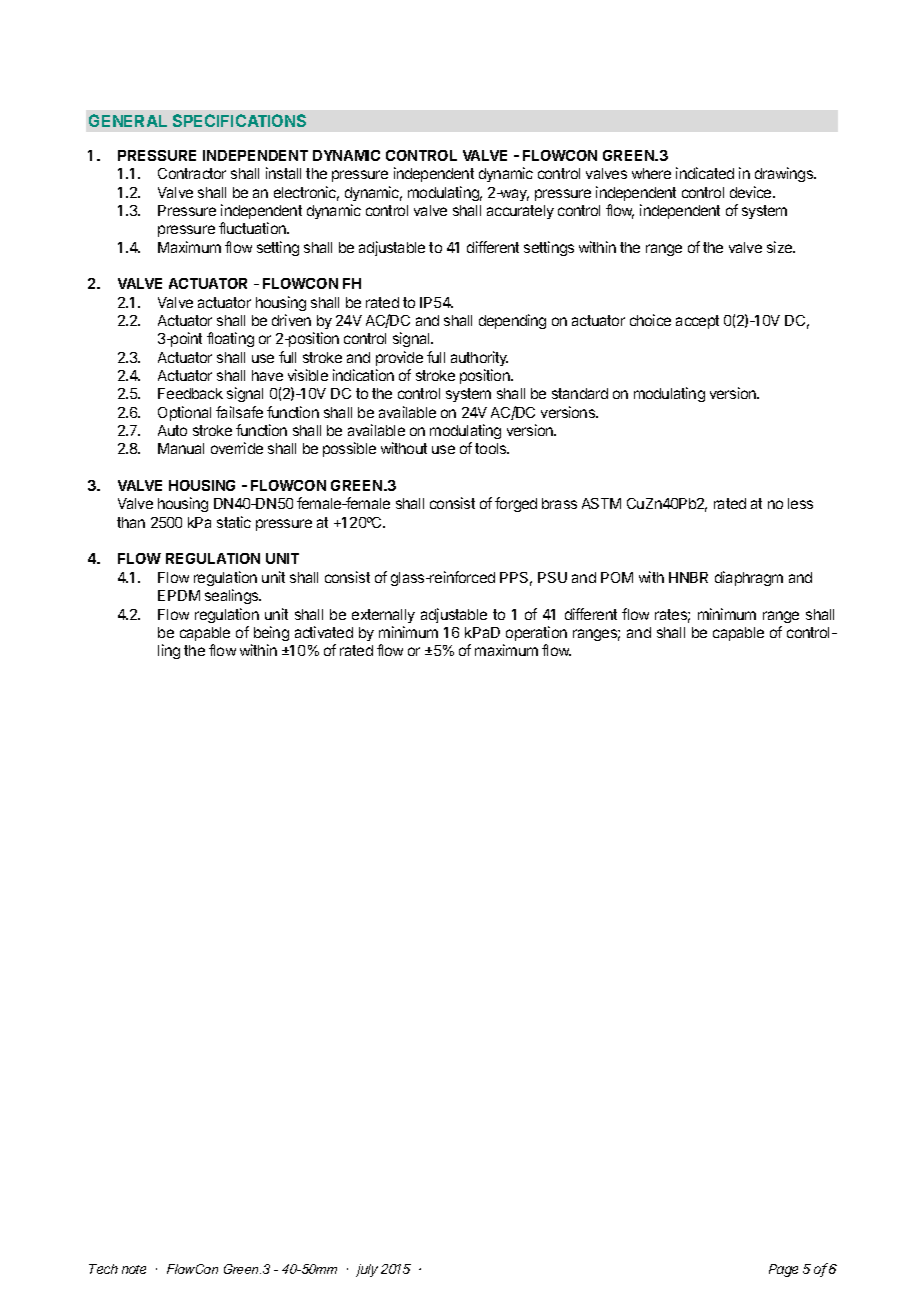  I want to click on size, so click(781, 247).
